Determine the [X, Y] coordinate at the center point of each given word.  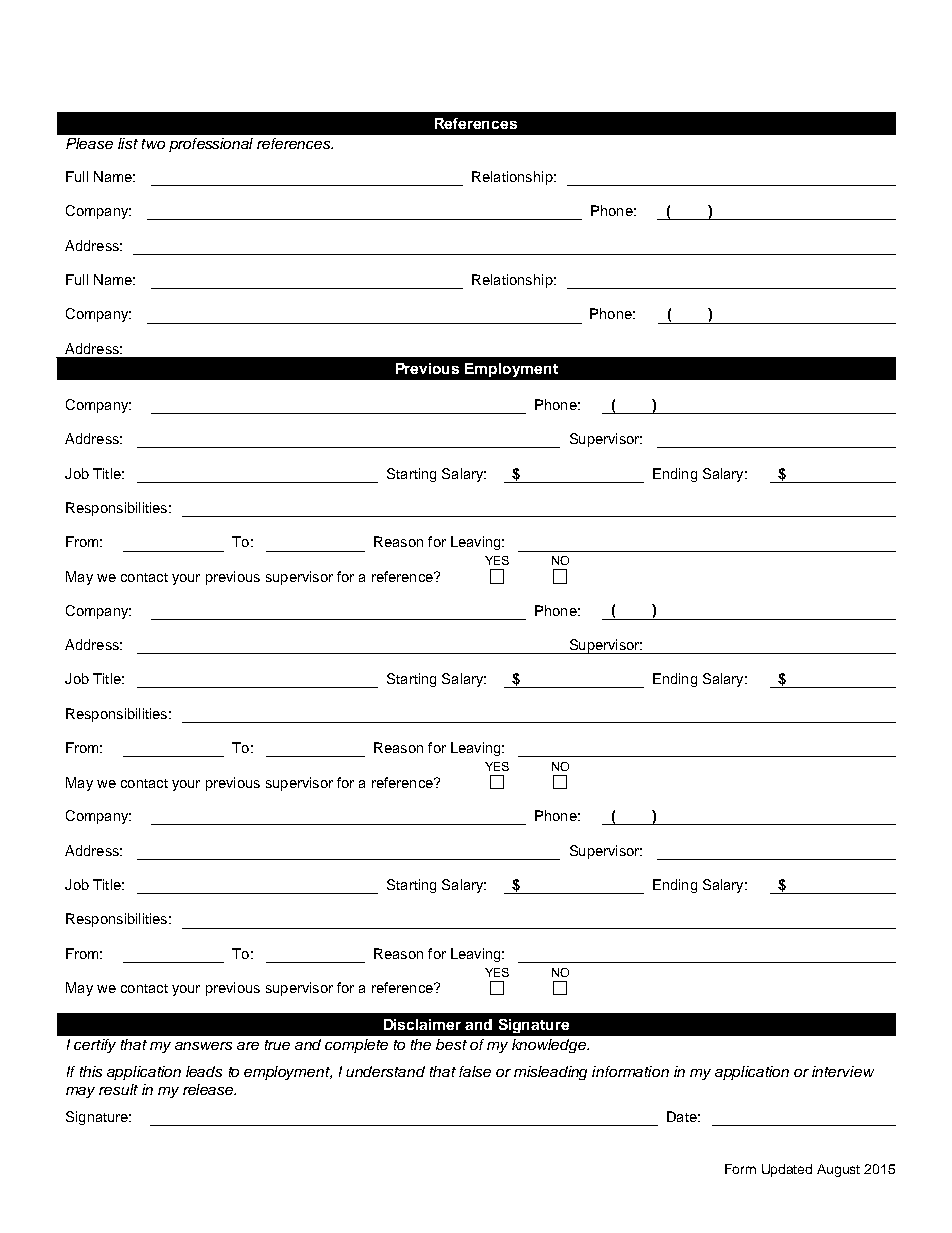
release [209, 1089]
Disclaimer [422, 1024]
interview [843, 1071]
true [277, 1045]
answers [203, 1046]
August [838, 1170]
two [153, 144]
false [475, 1071]
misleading [550, 1073]
